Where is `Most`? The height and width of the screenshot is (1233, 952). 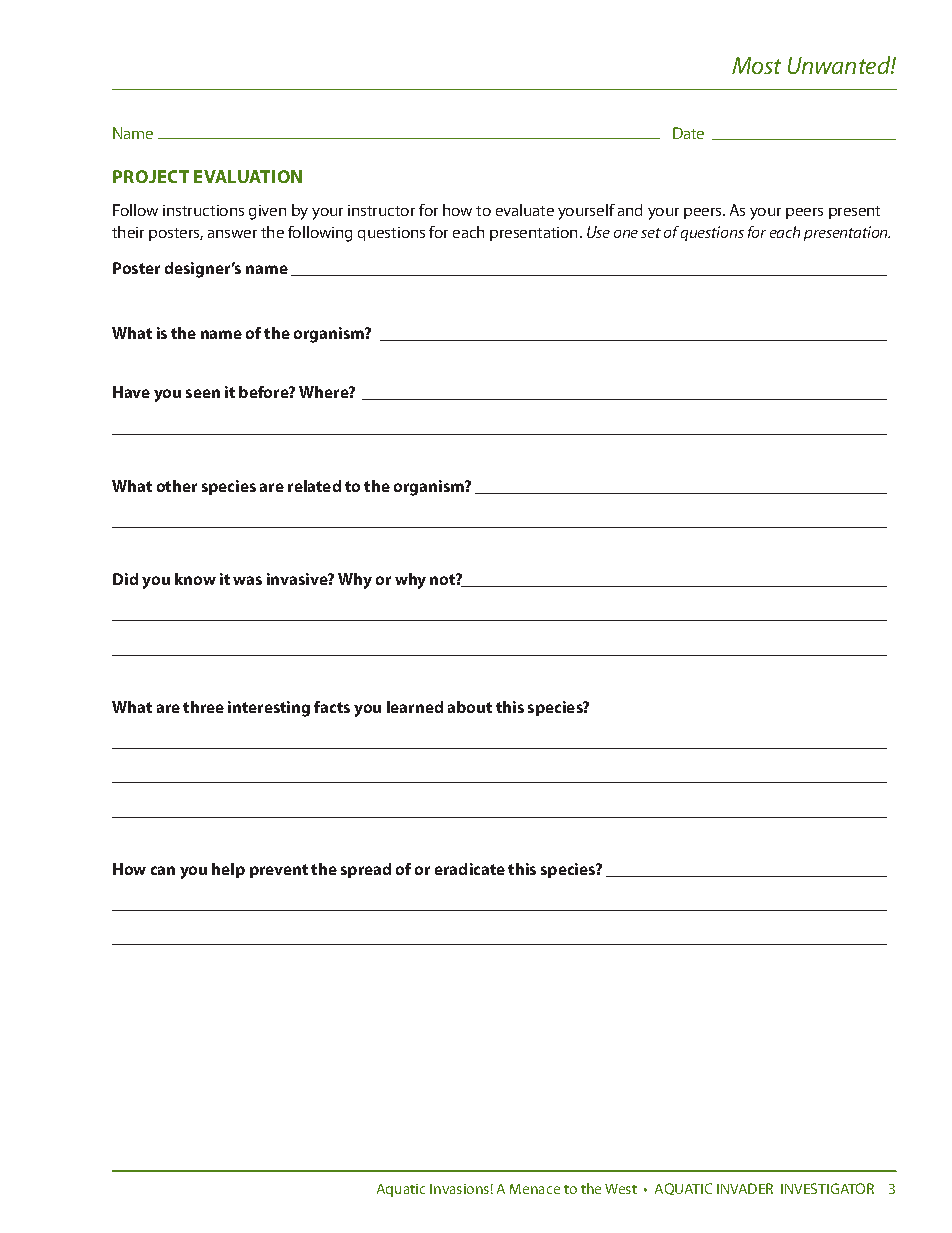 Most is located at coordinates (756, 65).
